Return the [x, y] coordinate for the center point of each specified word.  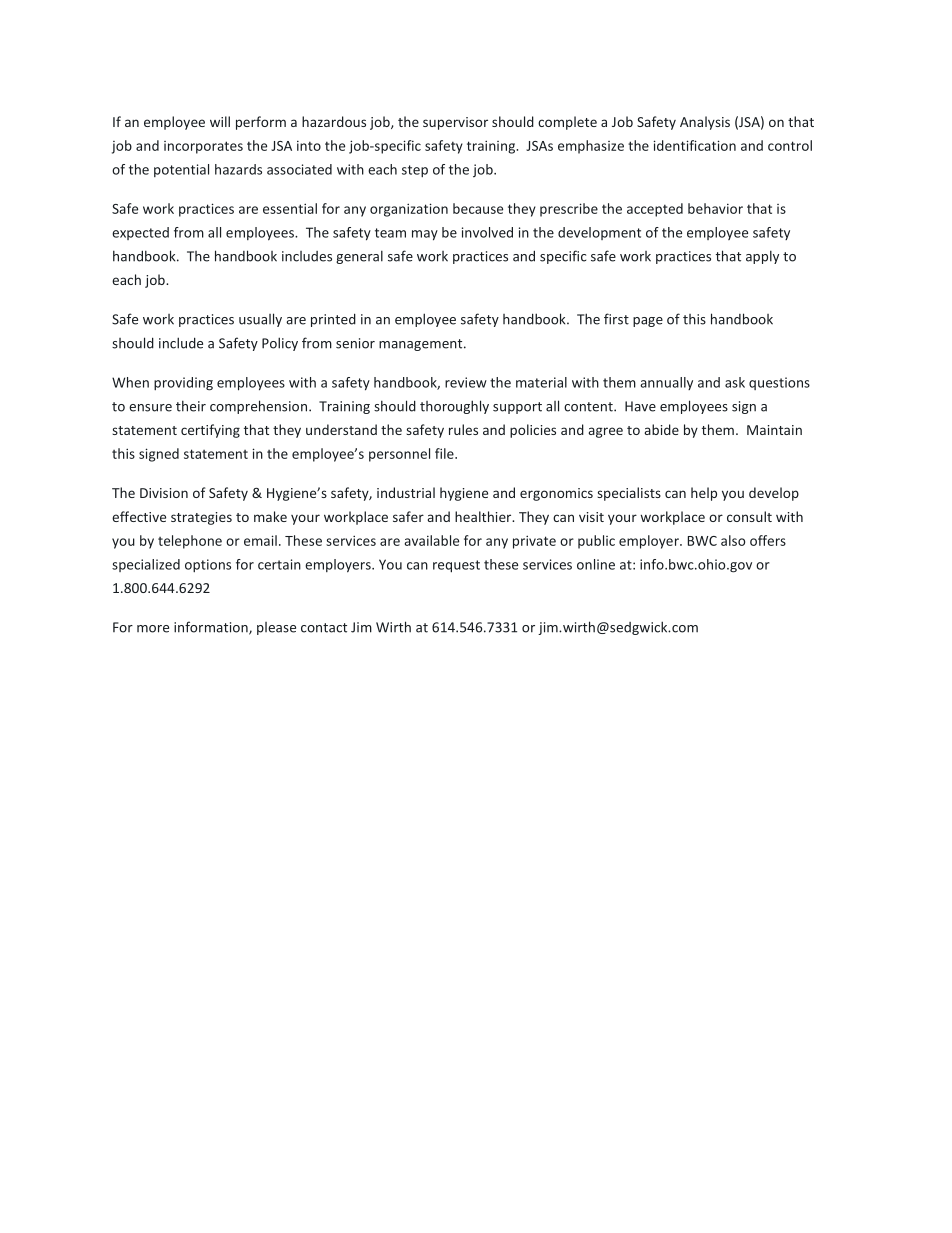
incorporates [203, 147]
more [153, 629]
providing [183, 384]
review [466, 382]
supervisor [455, 123]
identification [695, 145]
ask [735, 382]
